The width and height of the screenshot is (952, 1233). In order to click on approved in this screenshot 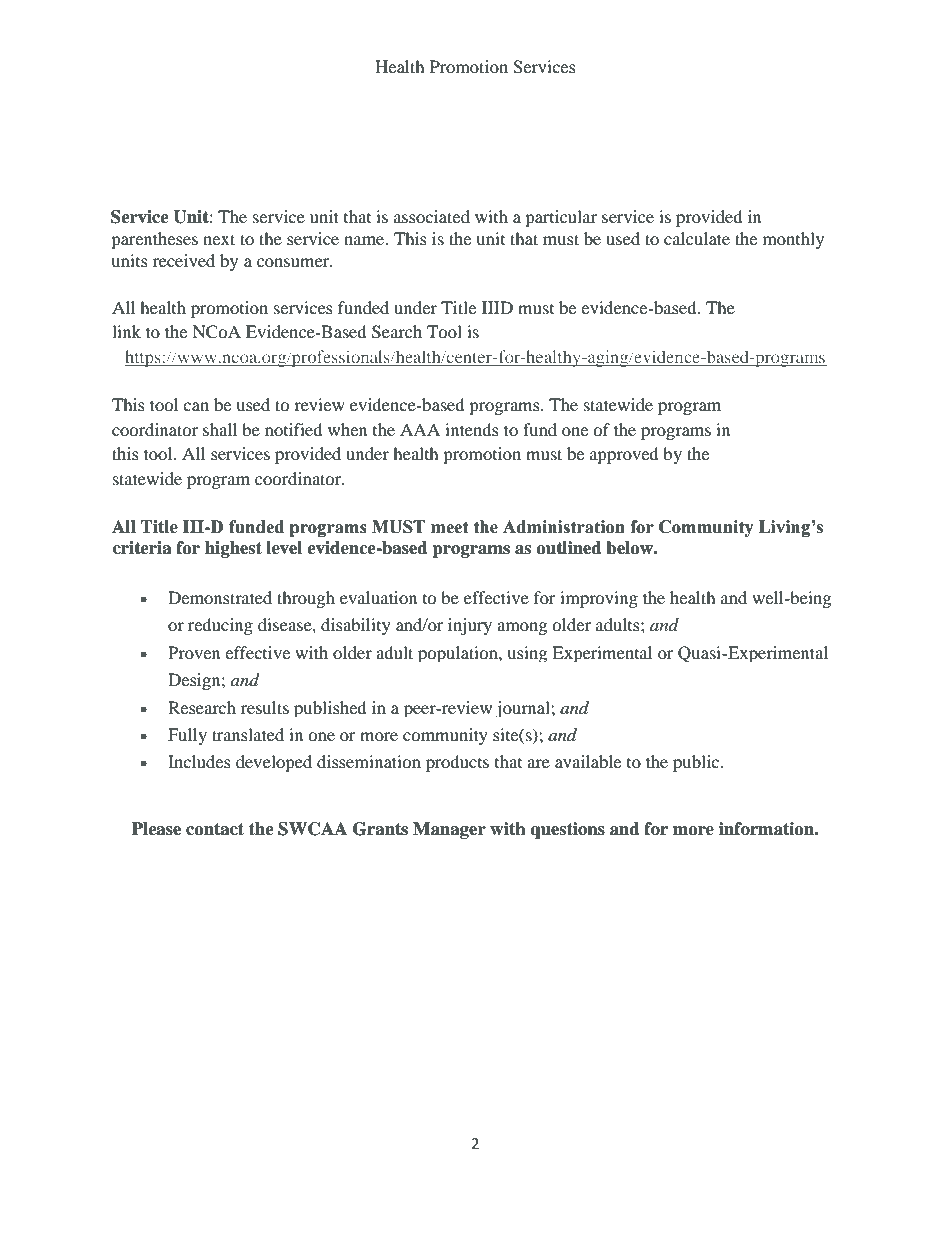, I will do `click(624, 455)`.
